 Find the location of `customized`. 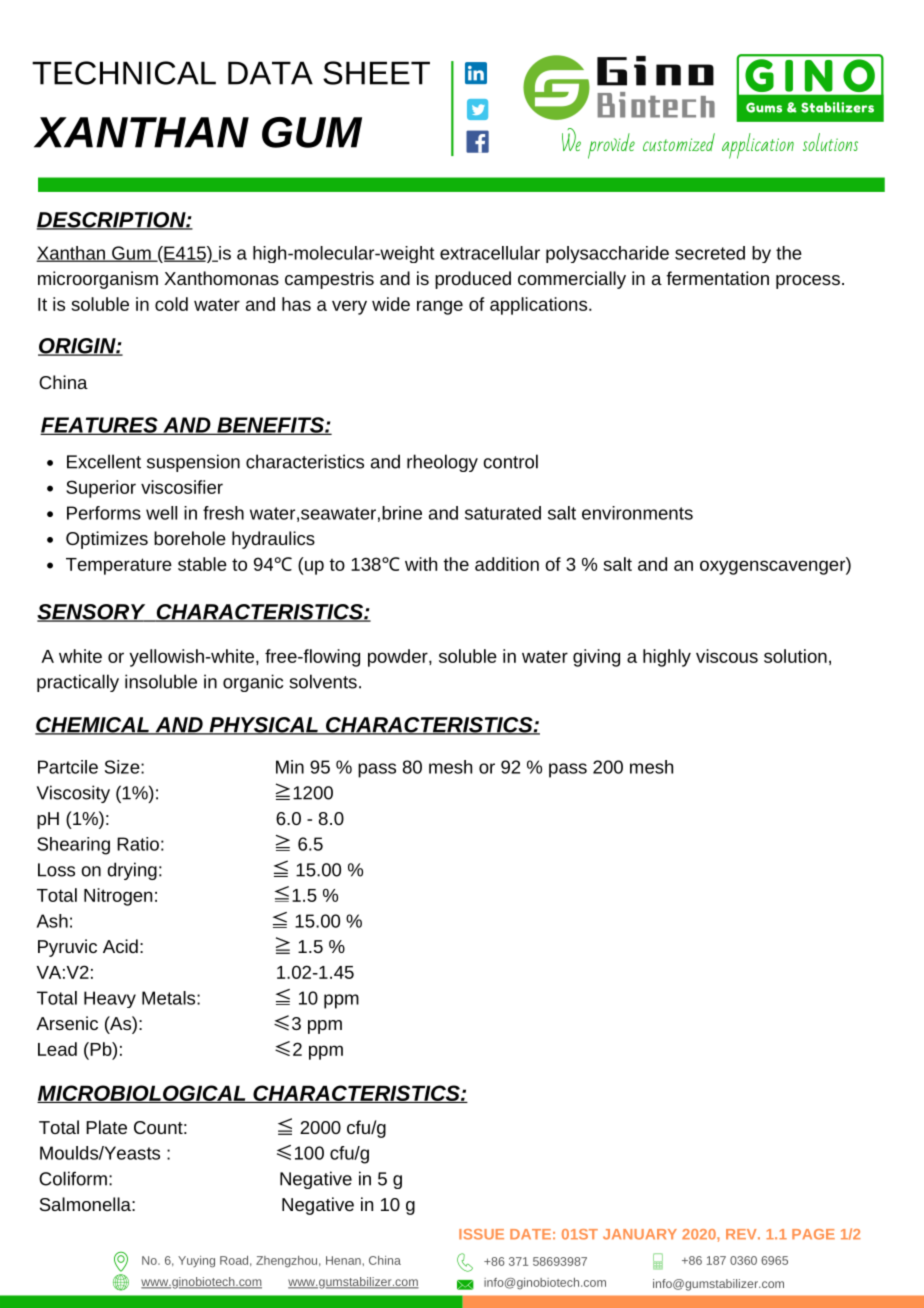

customized is located at coordinates (679, 142).
